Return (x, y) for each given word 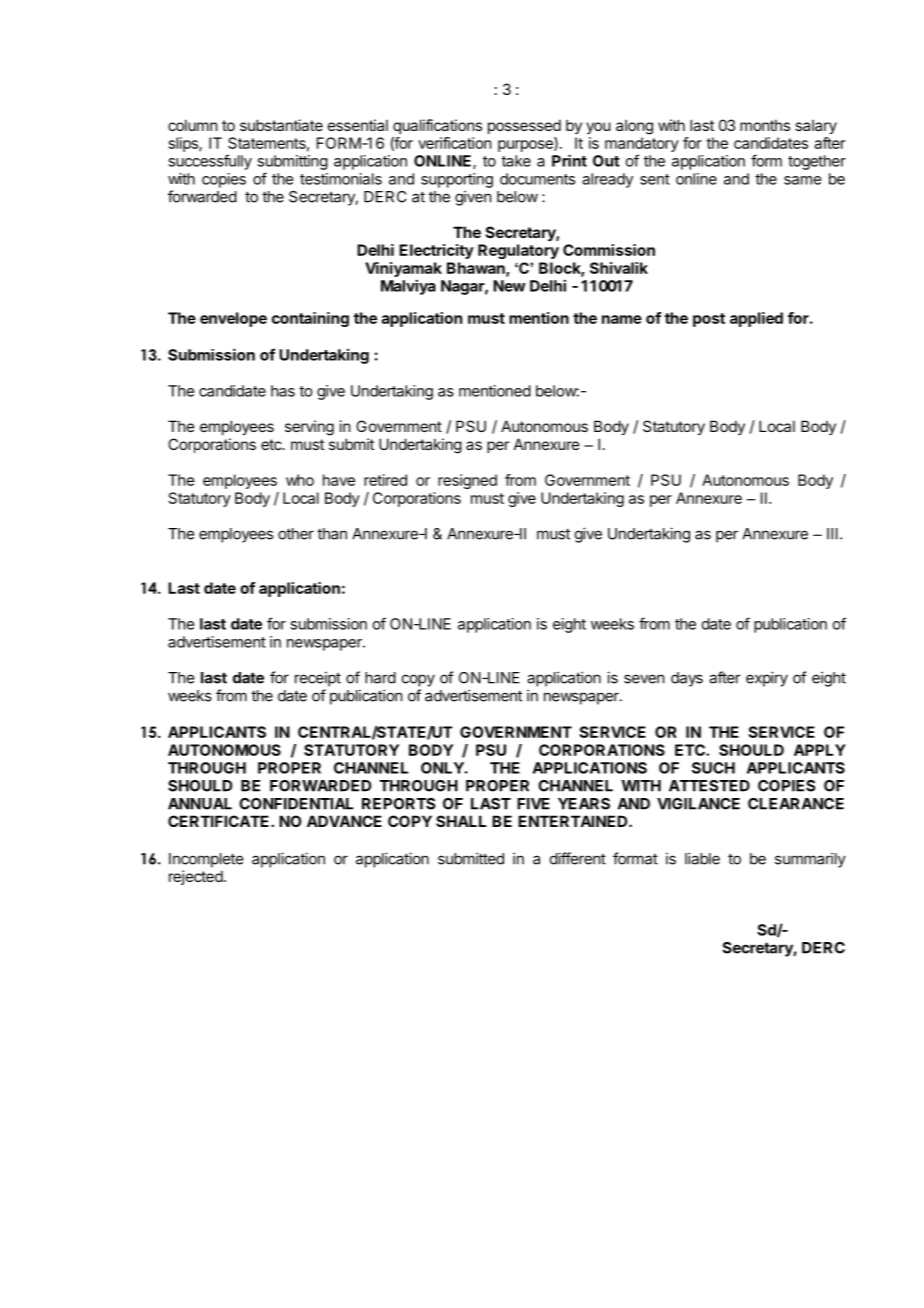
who (300, 480)
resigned (467, 481)
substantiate (281, 125)
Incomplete (206, 860)
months (765, 125)
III (832, 534)
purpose (526, 146)
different (578, 858)
